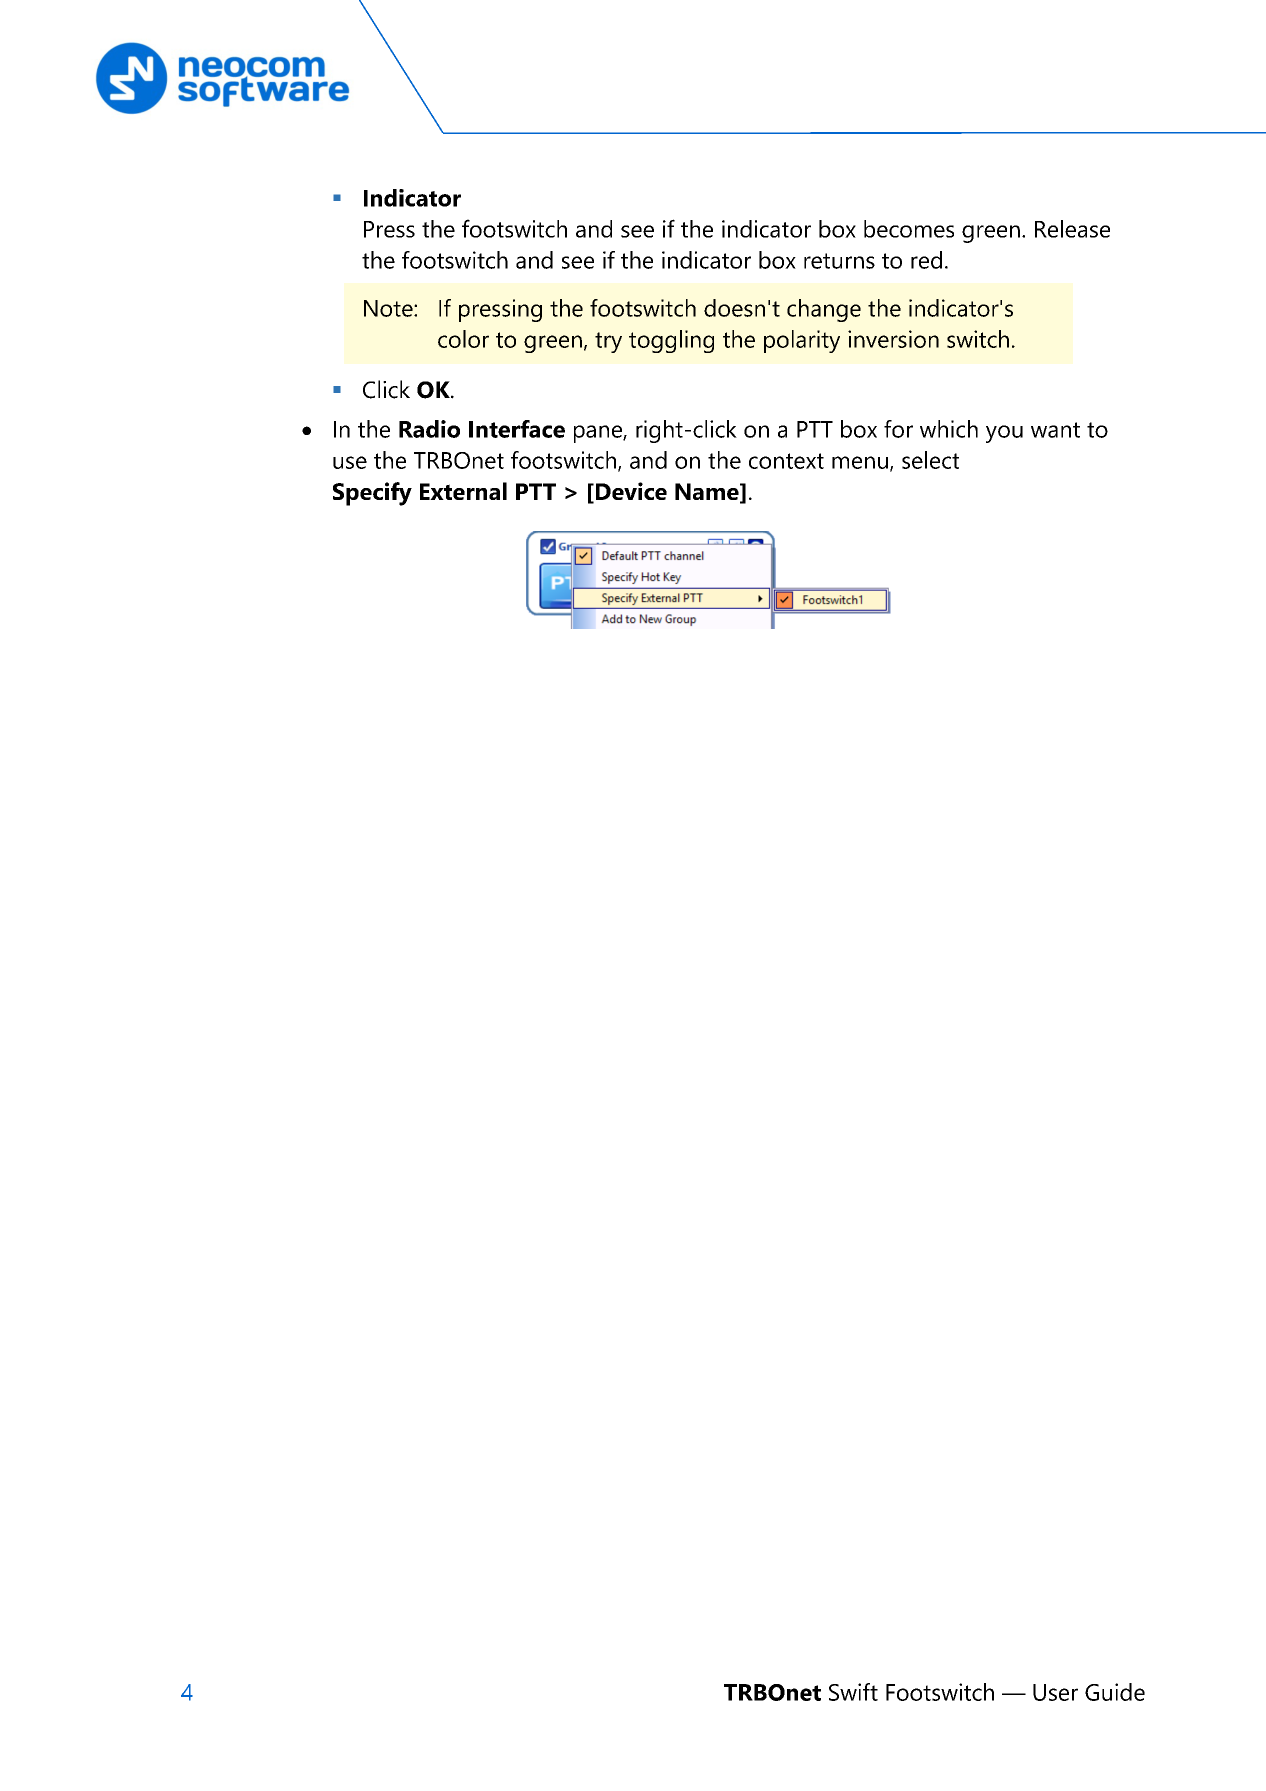 The width and height of the screenshot is (1266, 1791). I want to click on Device, so click(631, 491).
